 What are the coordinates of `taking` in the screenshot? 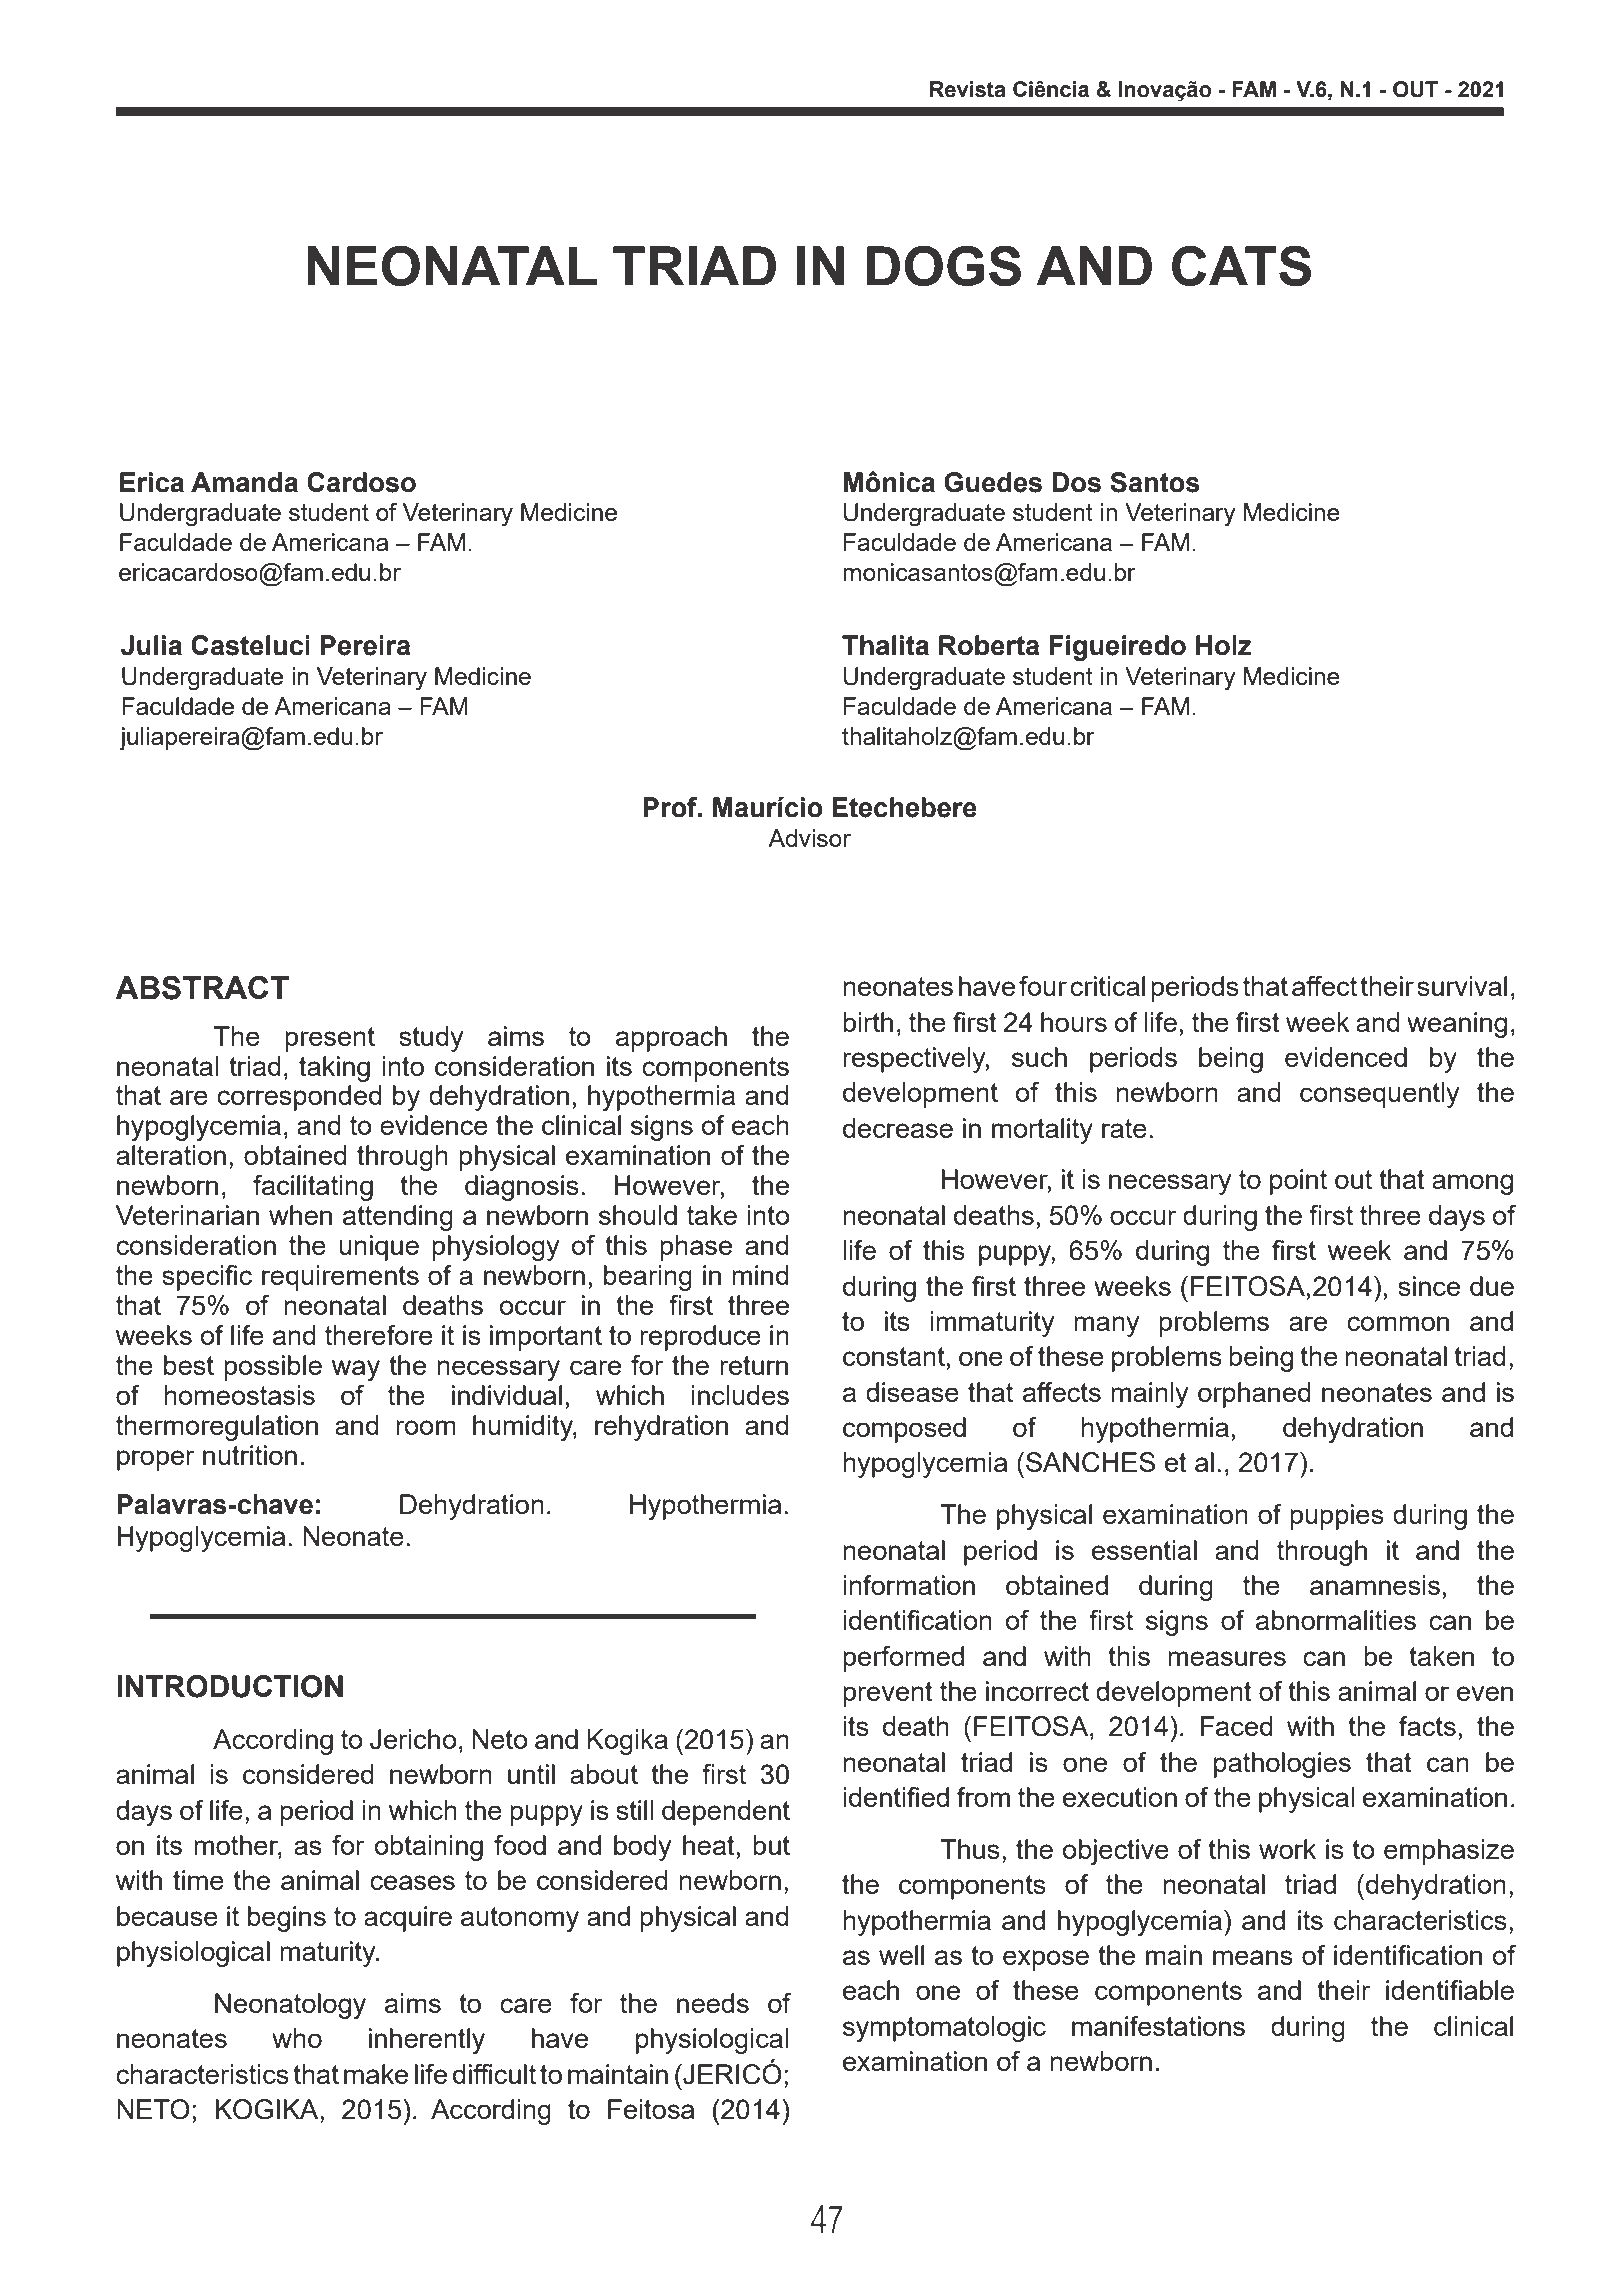 It's located at (334, 1069).
